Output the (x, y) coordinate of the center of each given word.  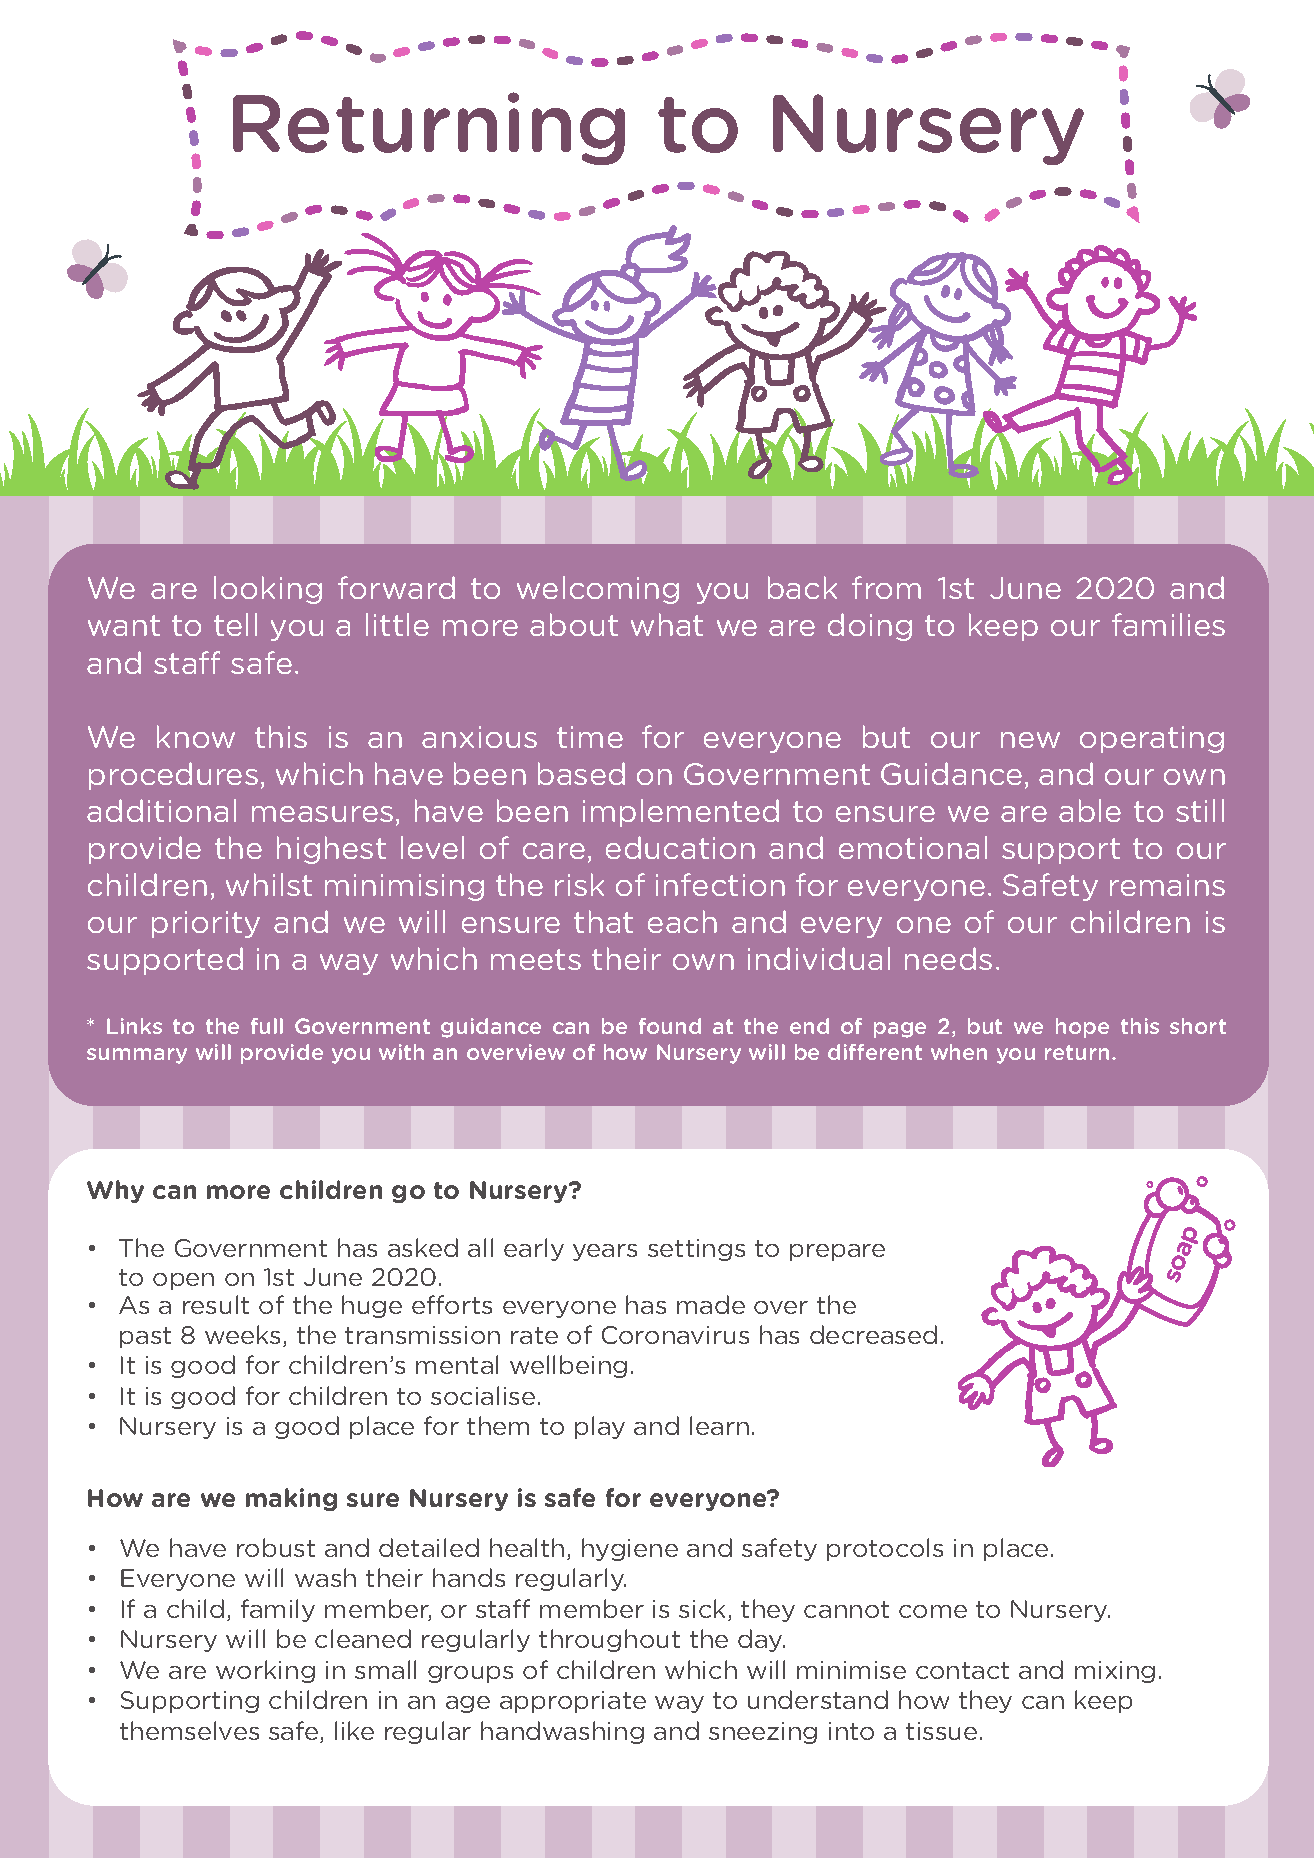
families (1168, 624)
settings (696, 1250)
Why (115, 1191)
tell (235, 624)
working (265, 1671)
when (959, 1052)
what (667, 624)
